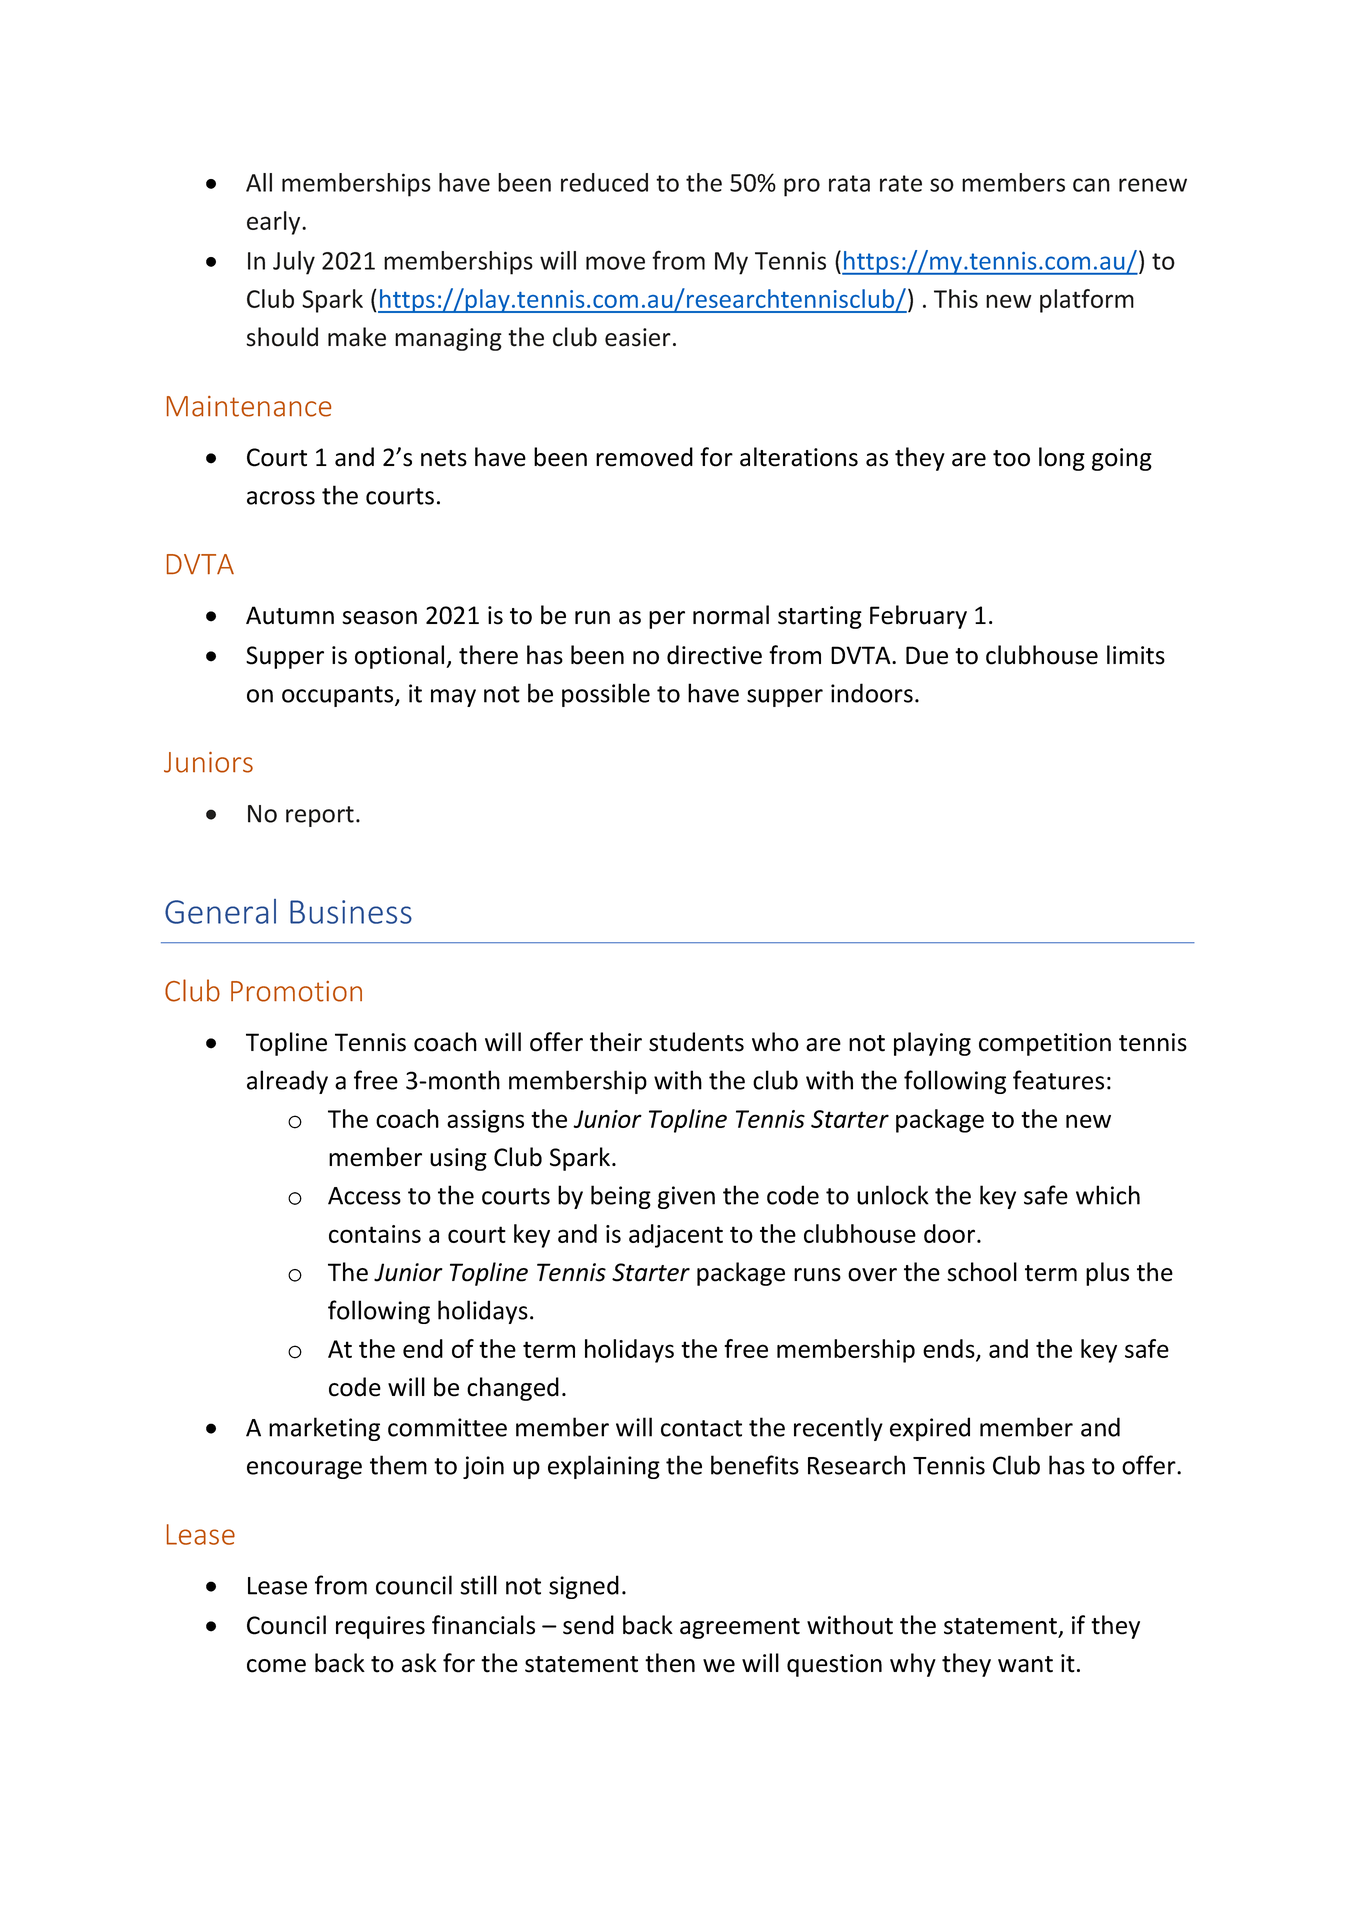  Describe the element at coordinates (740, 1628) in the page. I see `agreement` at that location.
